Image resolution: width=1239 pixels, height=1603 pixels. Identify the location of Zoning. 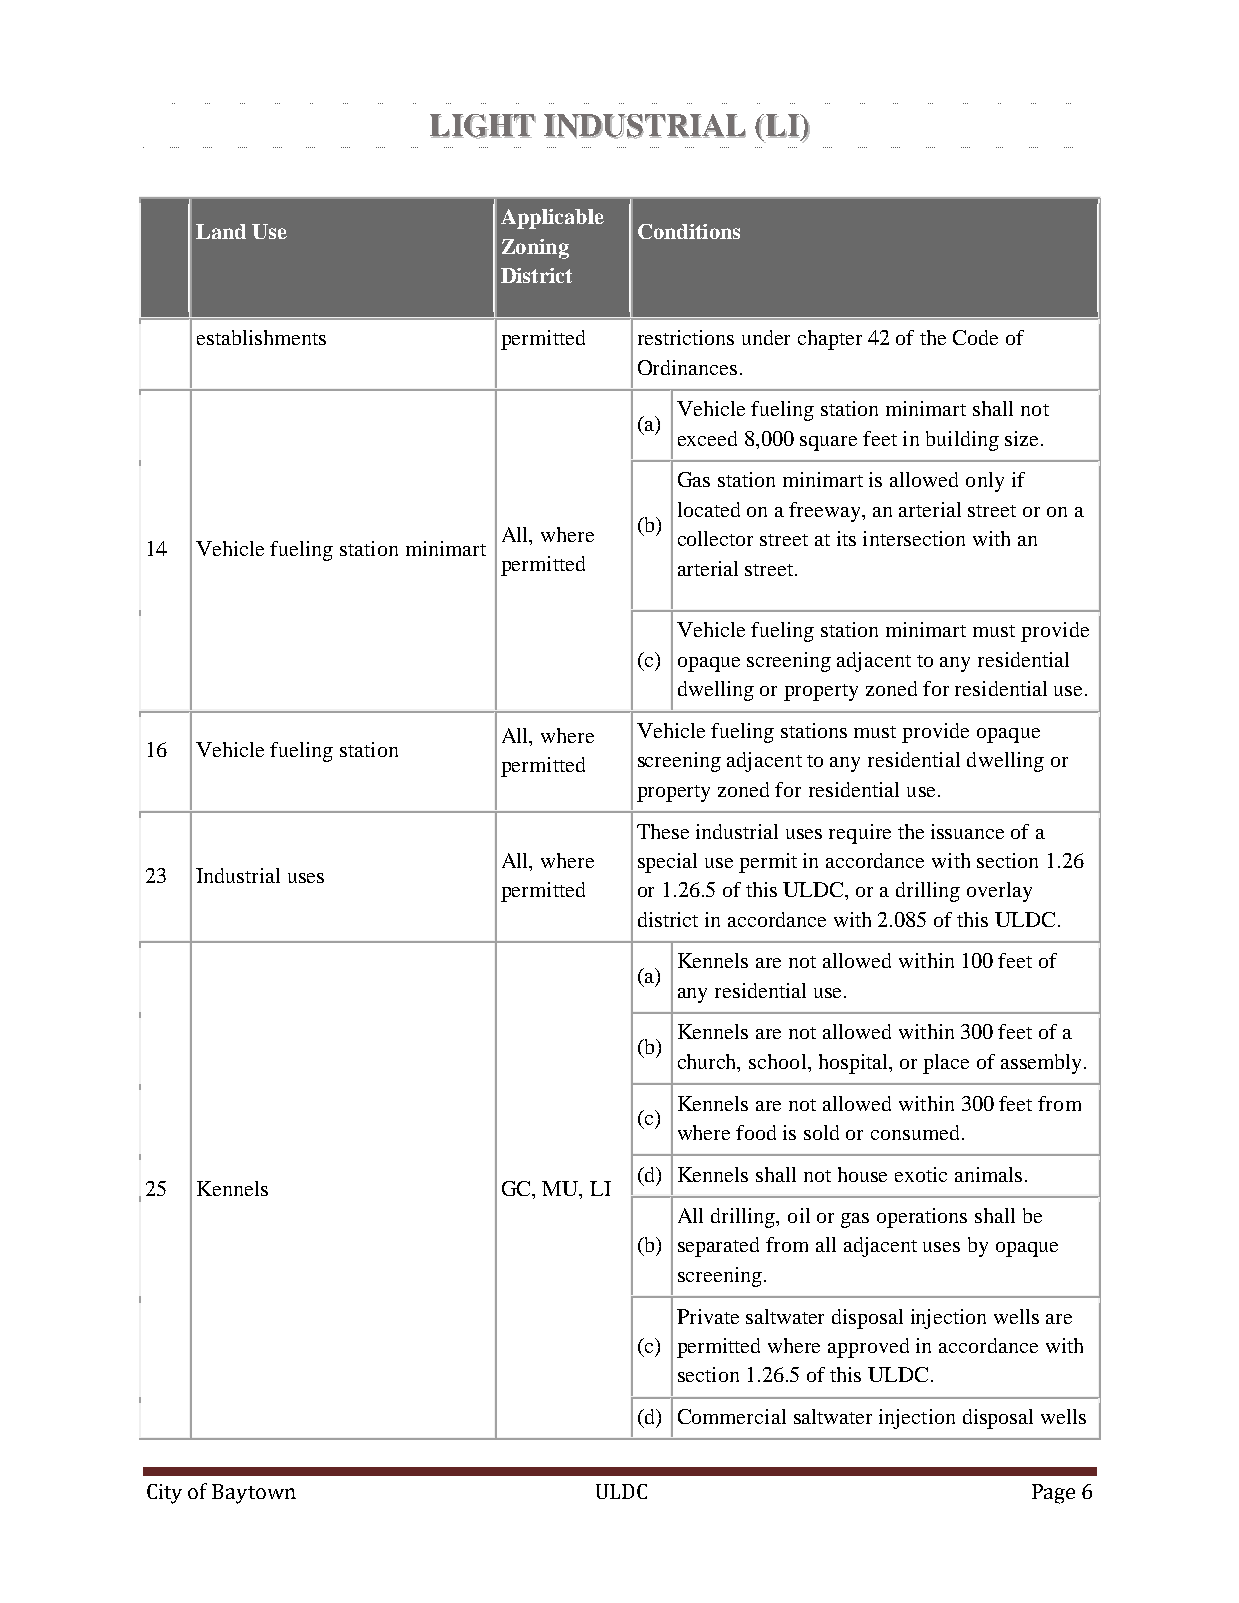
(535, 249).
